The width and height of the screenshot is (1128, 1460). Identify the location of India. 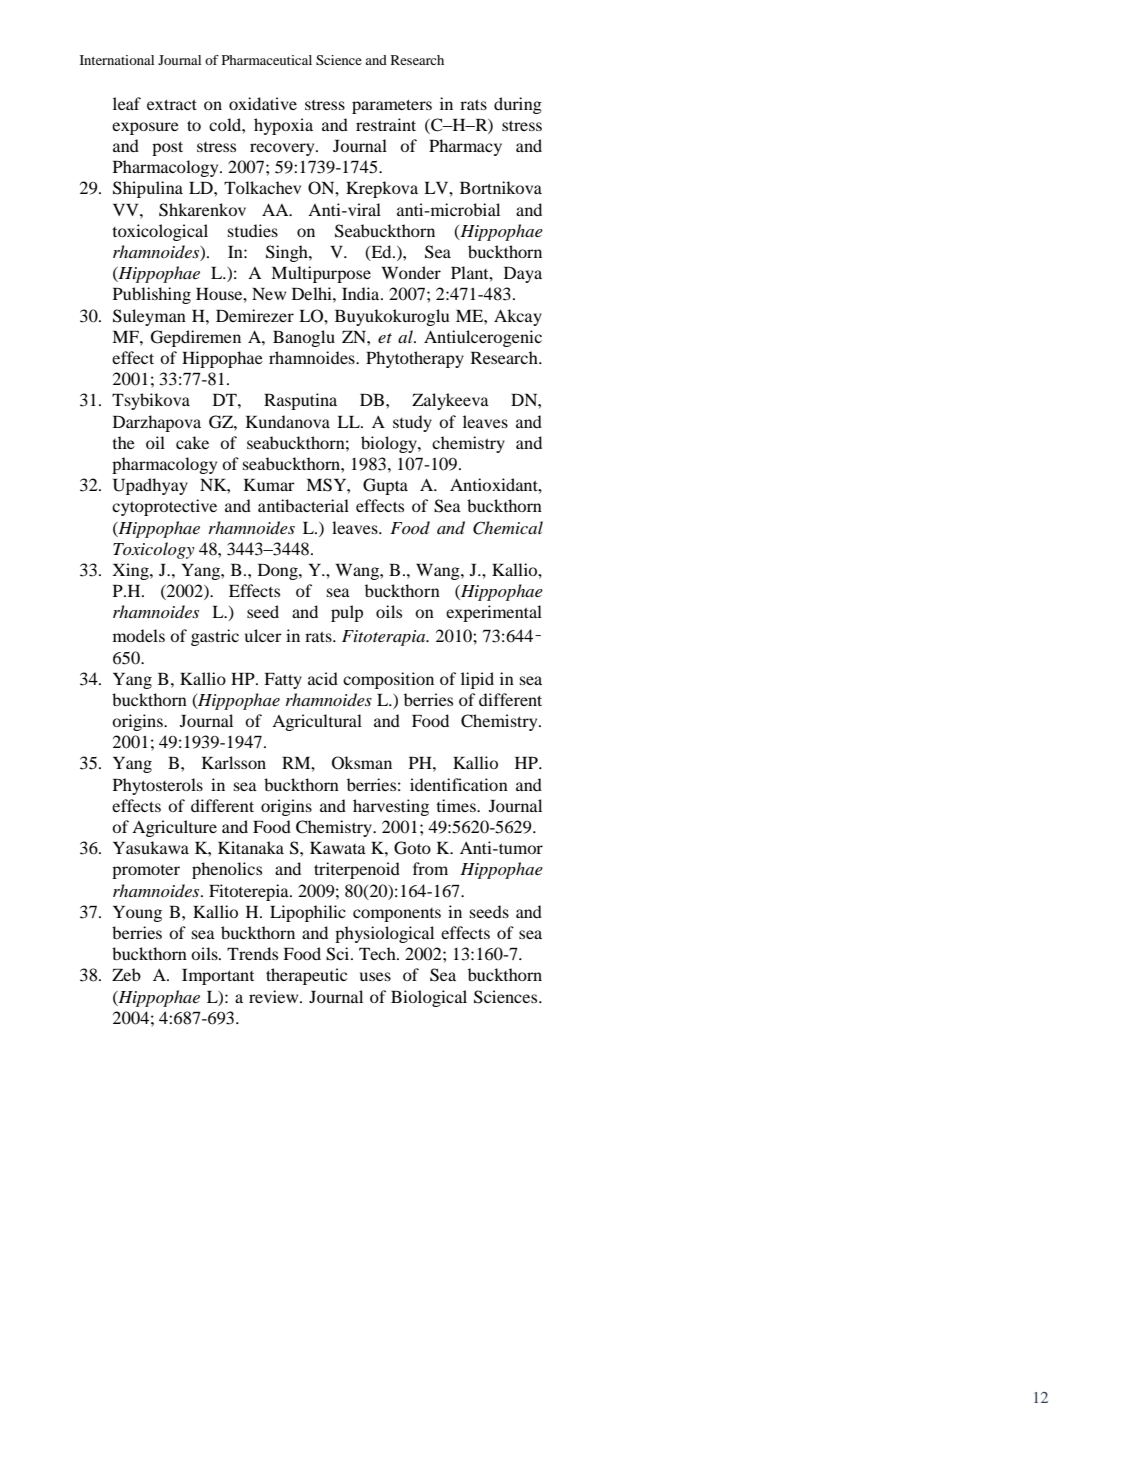
(362, 293).
